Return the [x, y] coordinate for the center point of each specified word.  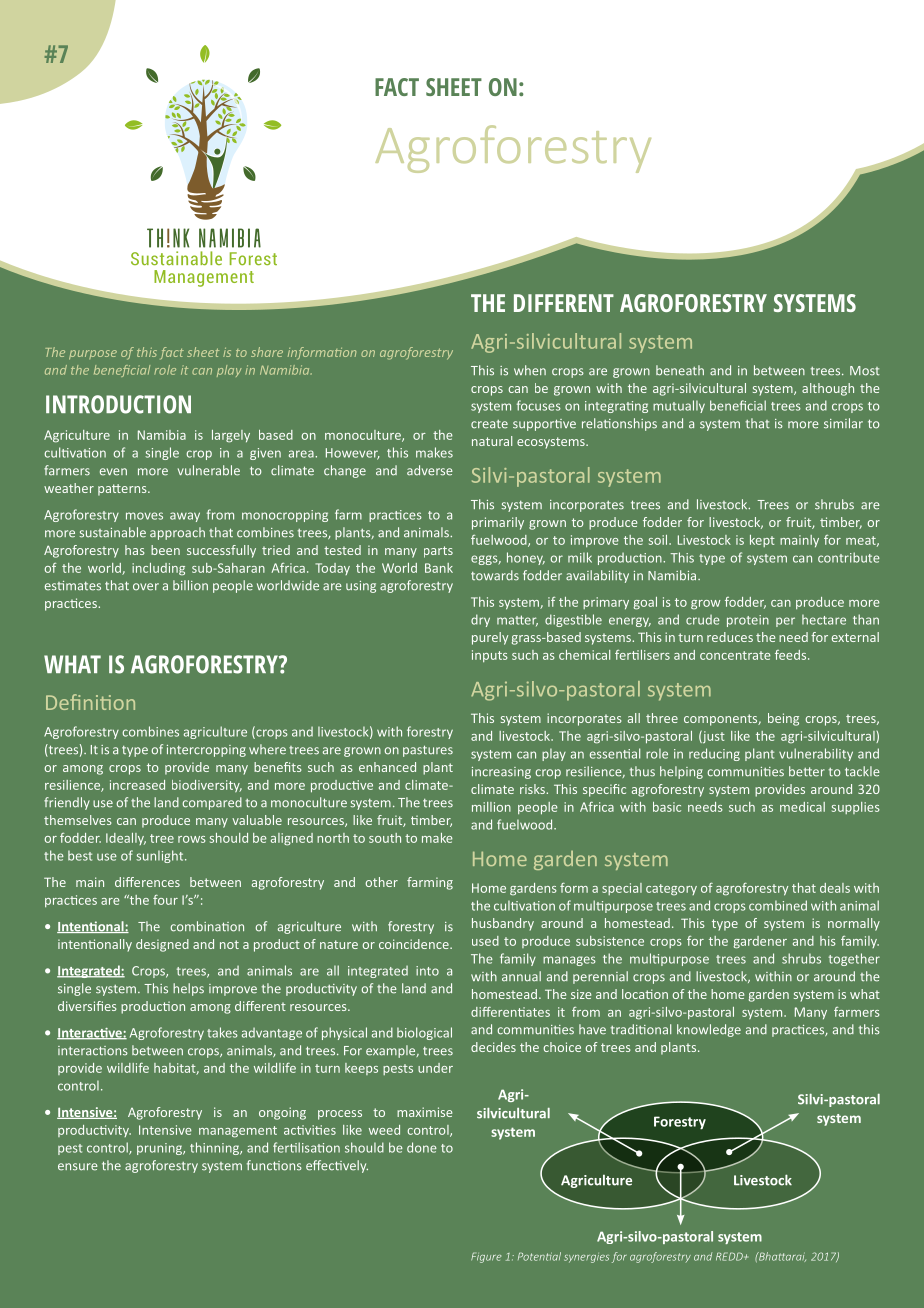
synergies [586, 1258]
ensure [78, 1167]
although [828, 389]
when [530, 370]
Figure [486, 1257]
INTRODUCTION [118, 404]
